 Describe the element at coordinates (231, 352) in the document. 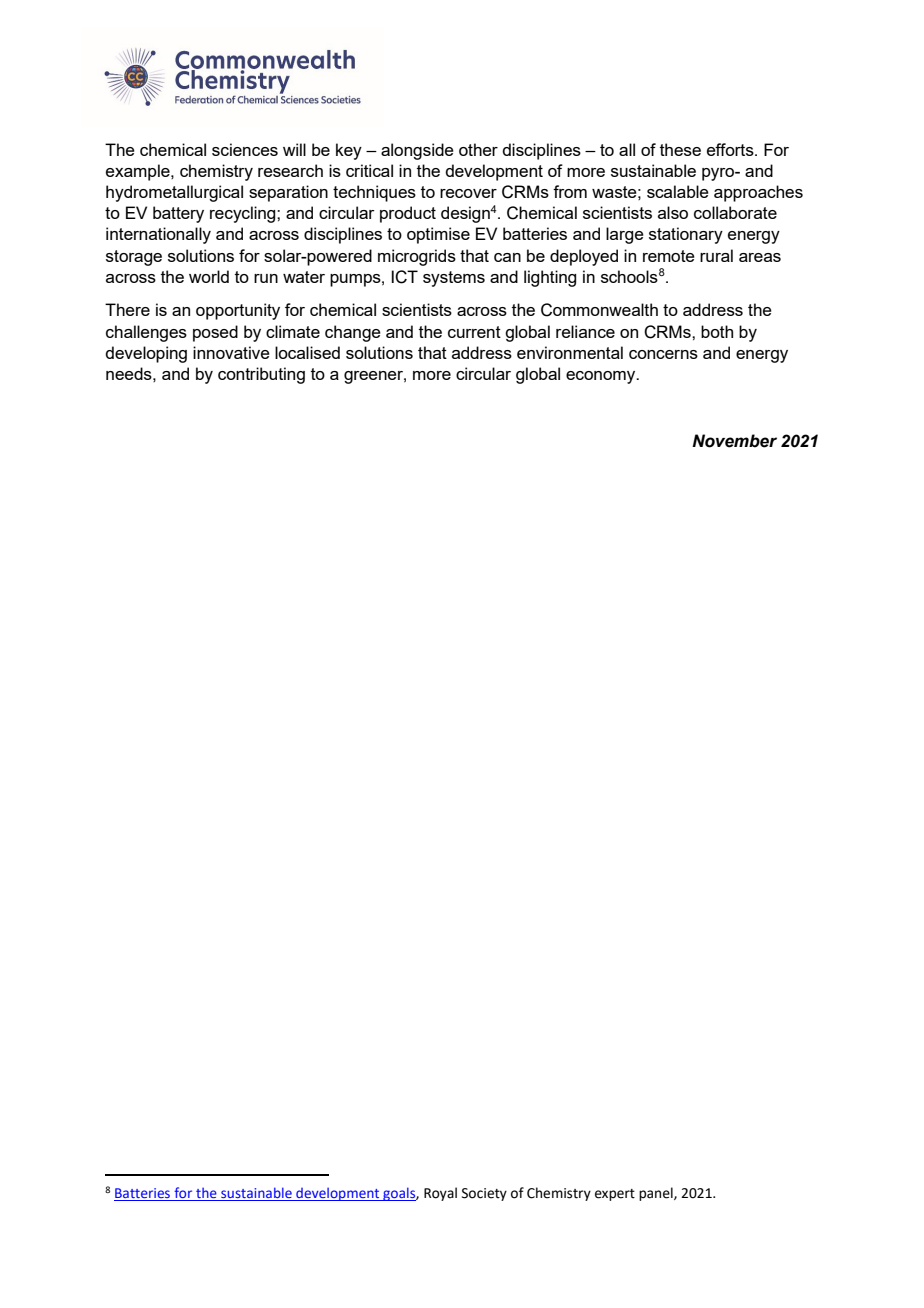

I see `innovative` at that location.
